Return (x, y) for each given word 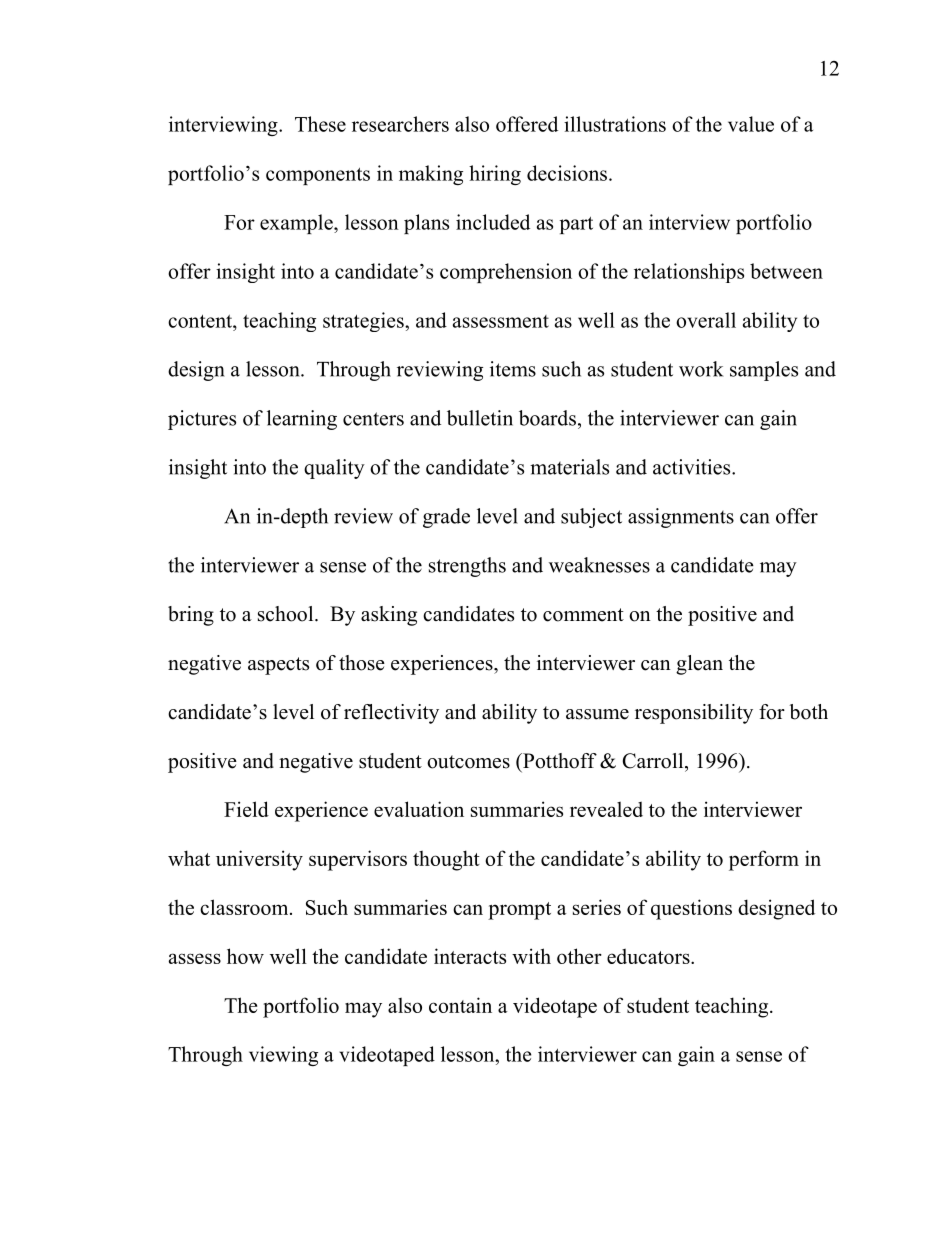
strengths (467, 567)
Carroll (654, 761)
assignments (681, 518)
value (751, 124)
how (245, 956)
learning (302, 420)
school (287, 614)
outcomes (468, 762)
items (513, 369)
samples (764, 371)
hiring (495, 175)
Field (246, 809)
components (318, 176)
